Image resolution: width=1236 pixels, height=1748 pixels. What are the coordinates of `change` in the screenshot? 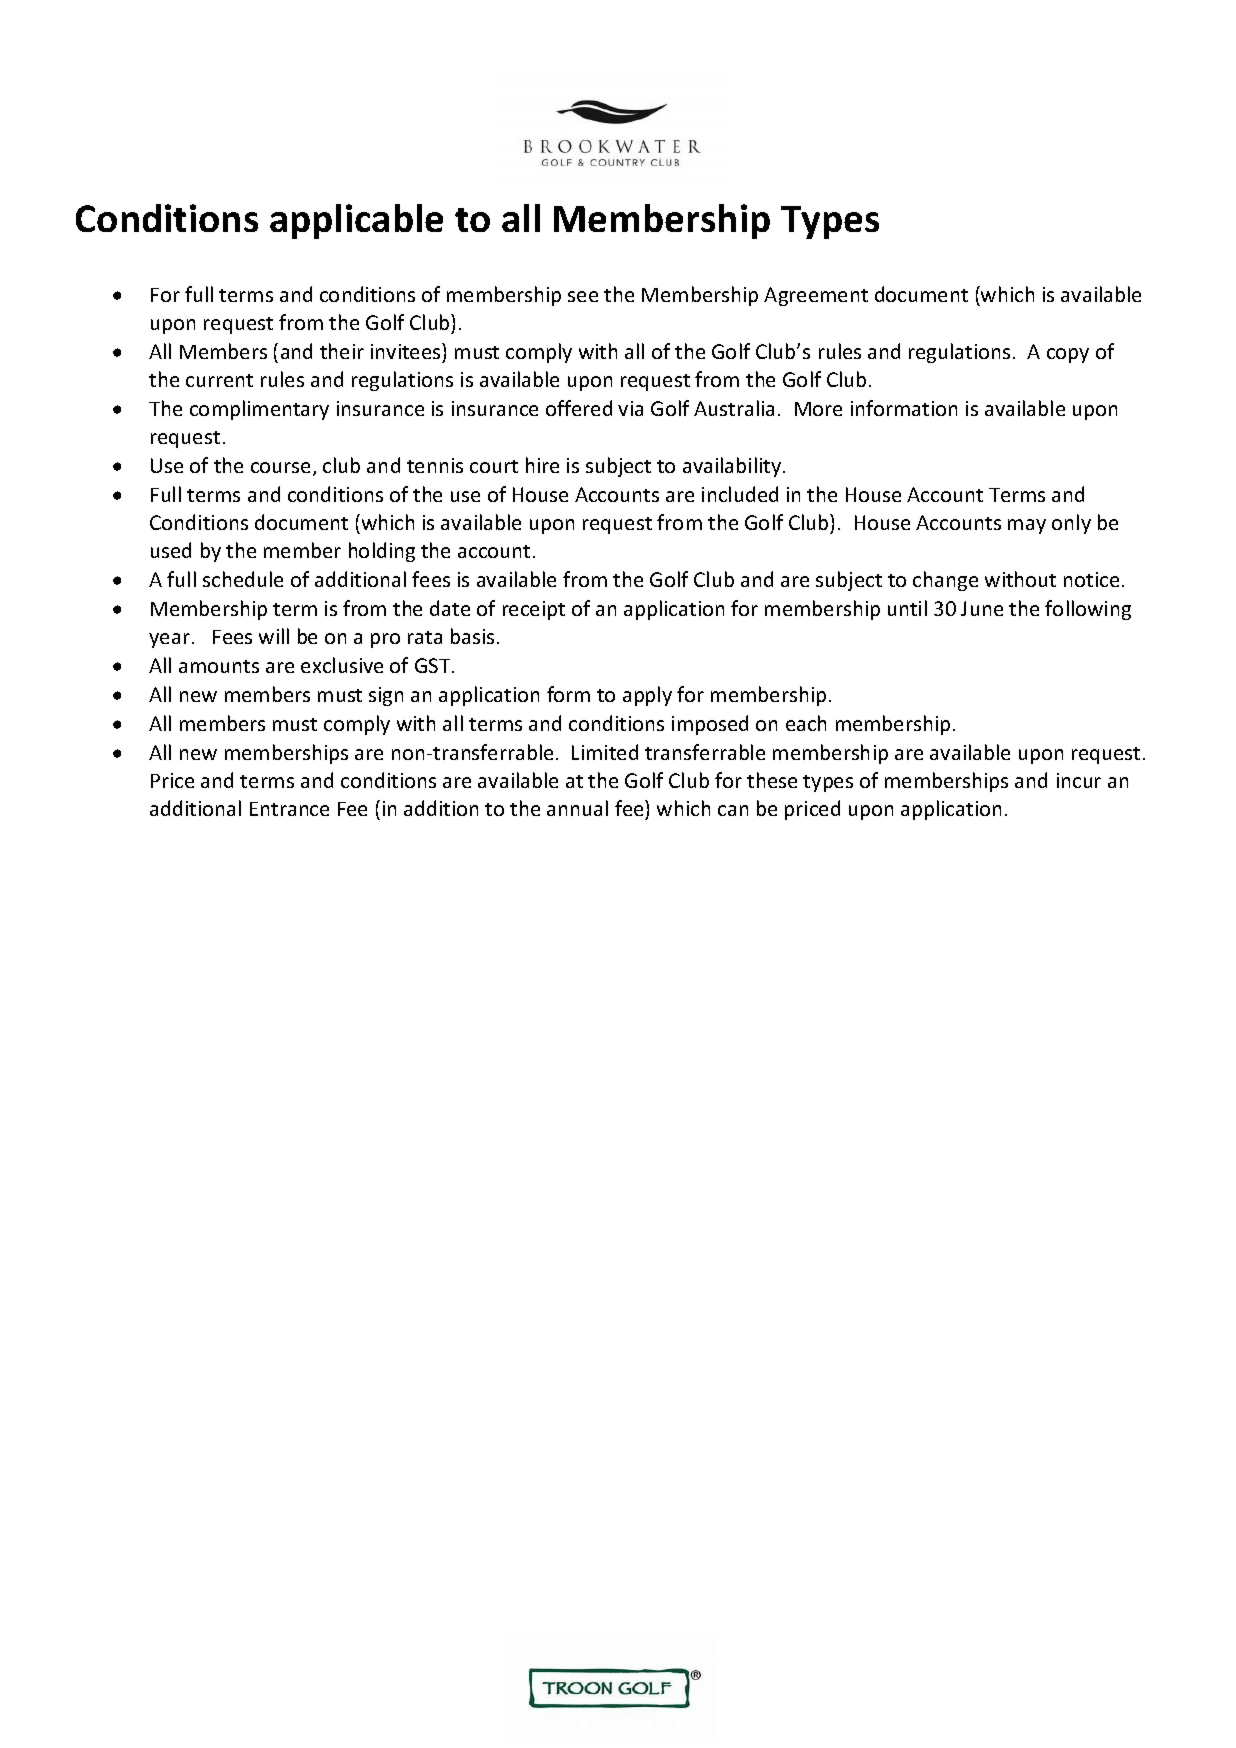 It's located at (945, 581).
